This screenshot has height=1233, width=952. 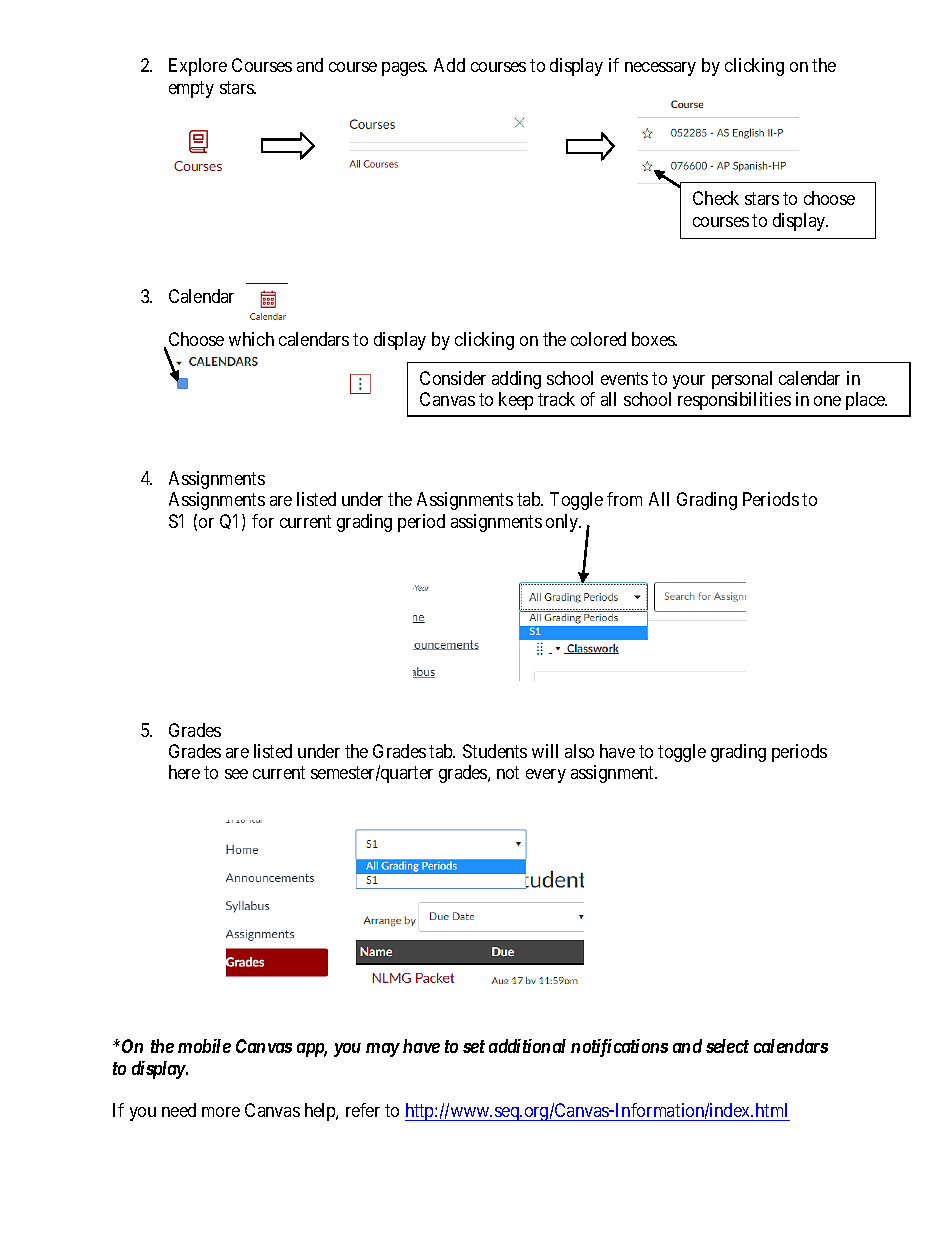 What do you see at coordinates (660, 69) in the screenshot?
I see `necessary` at bounding box center [660, 69].
